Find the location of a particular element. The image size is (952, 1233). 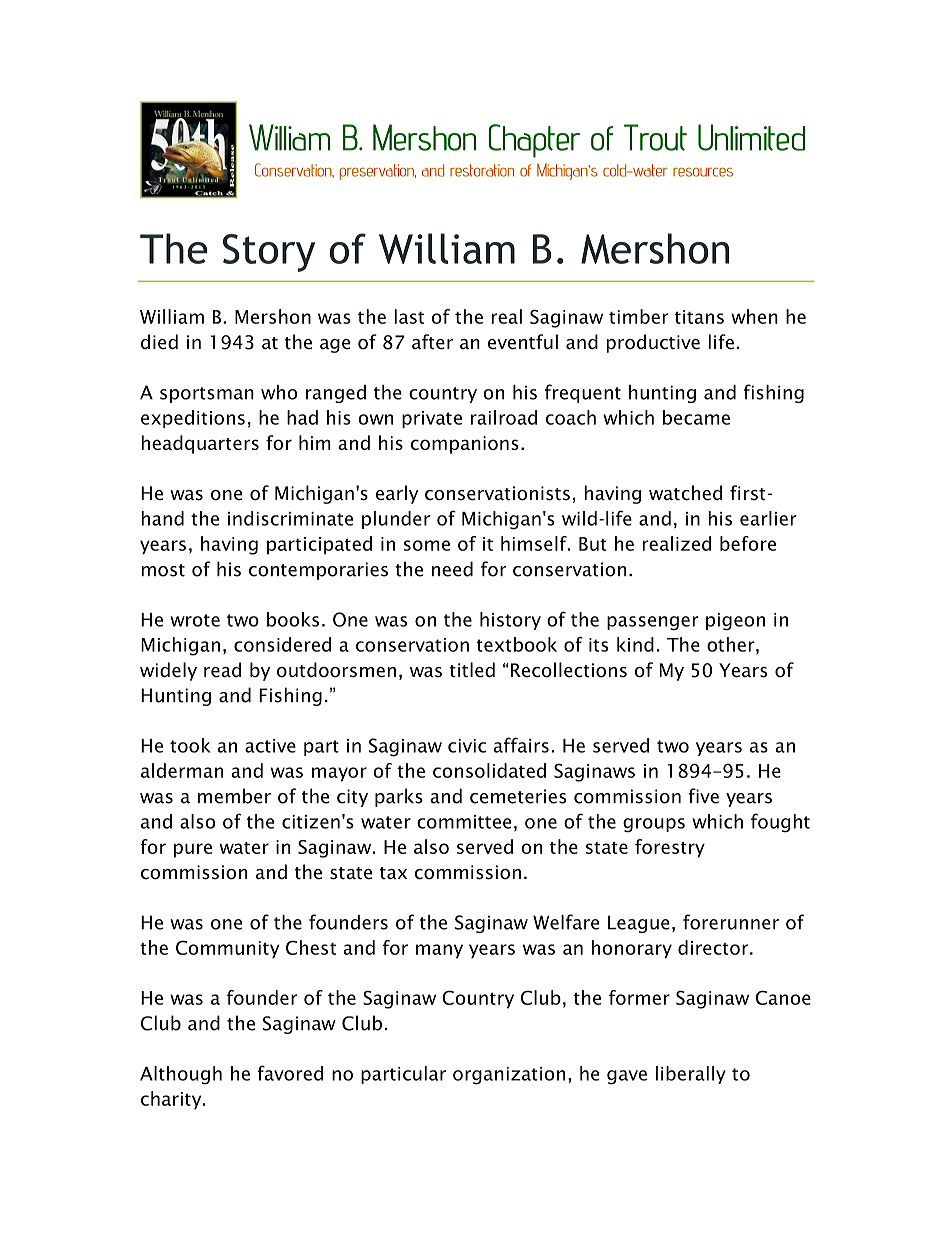

restoration is located at coordinates (482, 170).
